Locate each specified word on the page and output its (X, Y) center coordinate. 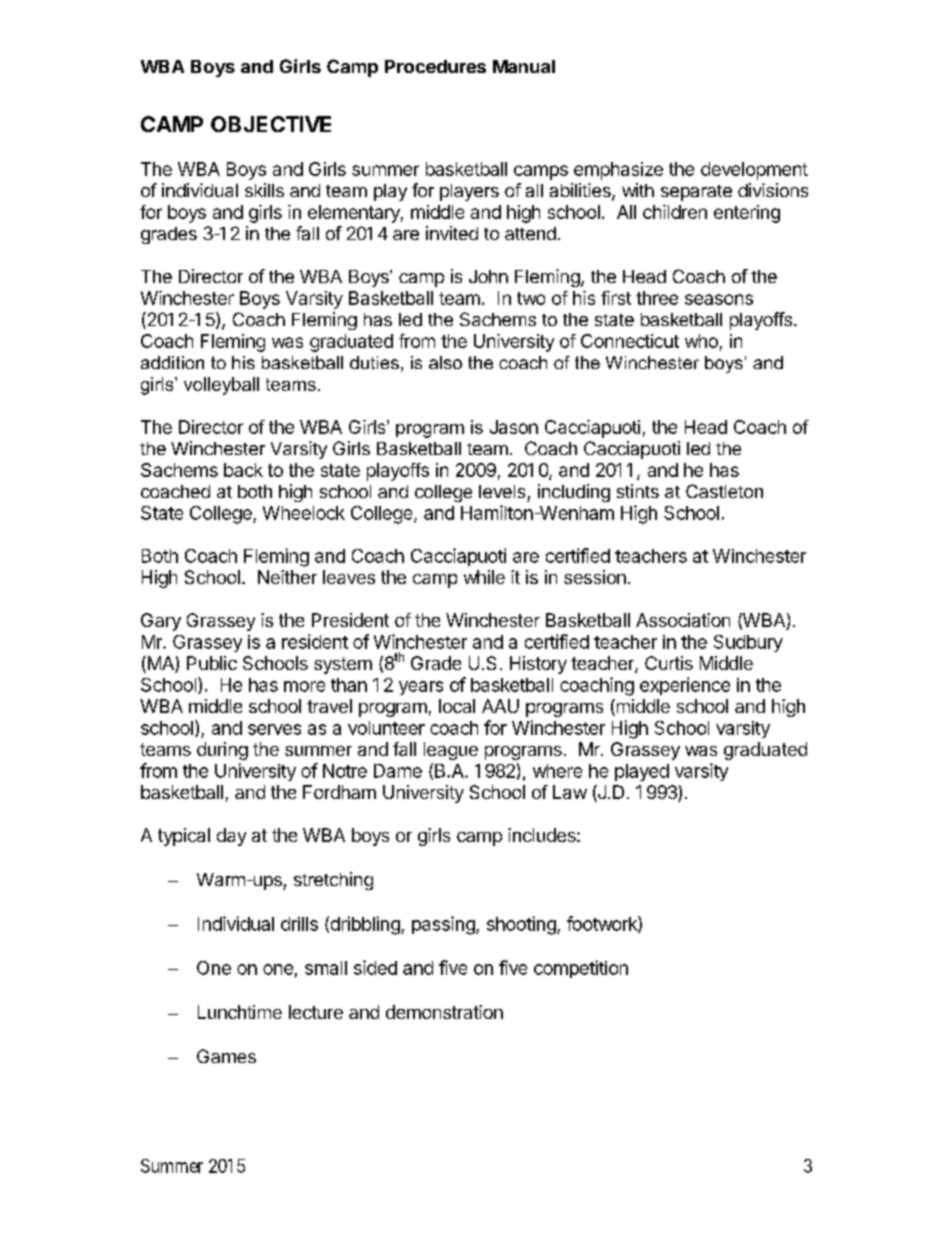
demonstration (444, 1012)
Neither (287, 577)
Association (683, 620)
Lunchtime (240, 1012)
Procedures (435, 66)
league (451, 751)
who (701, 341)
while (484, 577)
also (445, 362)
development (754, 171)
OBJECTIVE (271, 124)
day (231, 837)
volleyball (221, 386)
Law (570, 792)
